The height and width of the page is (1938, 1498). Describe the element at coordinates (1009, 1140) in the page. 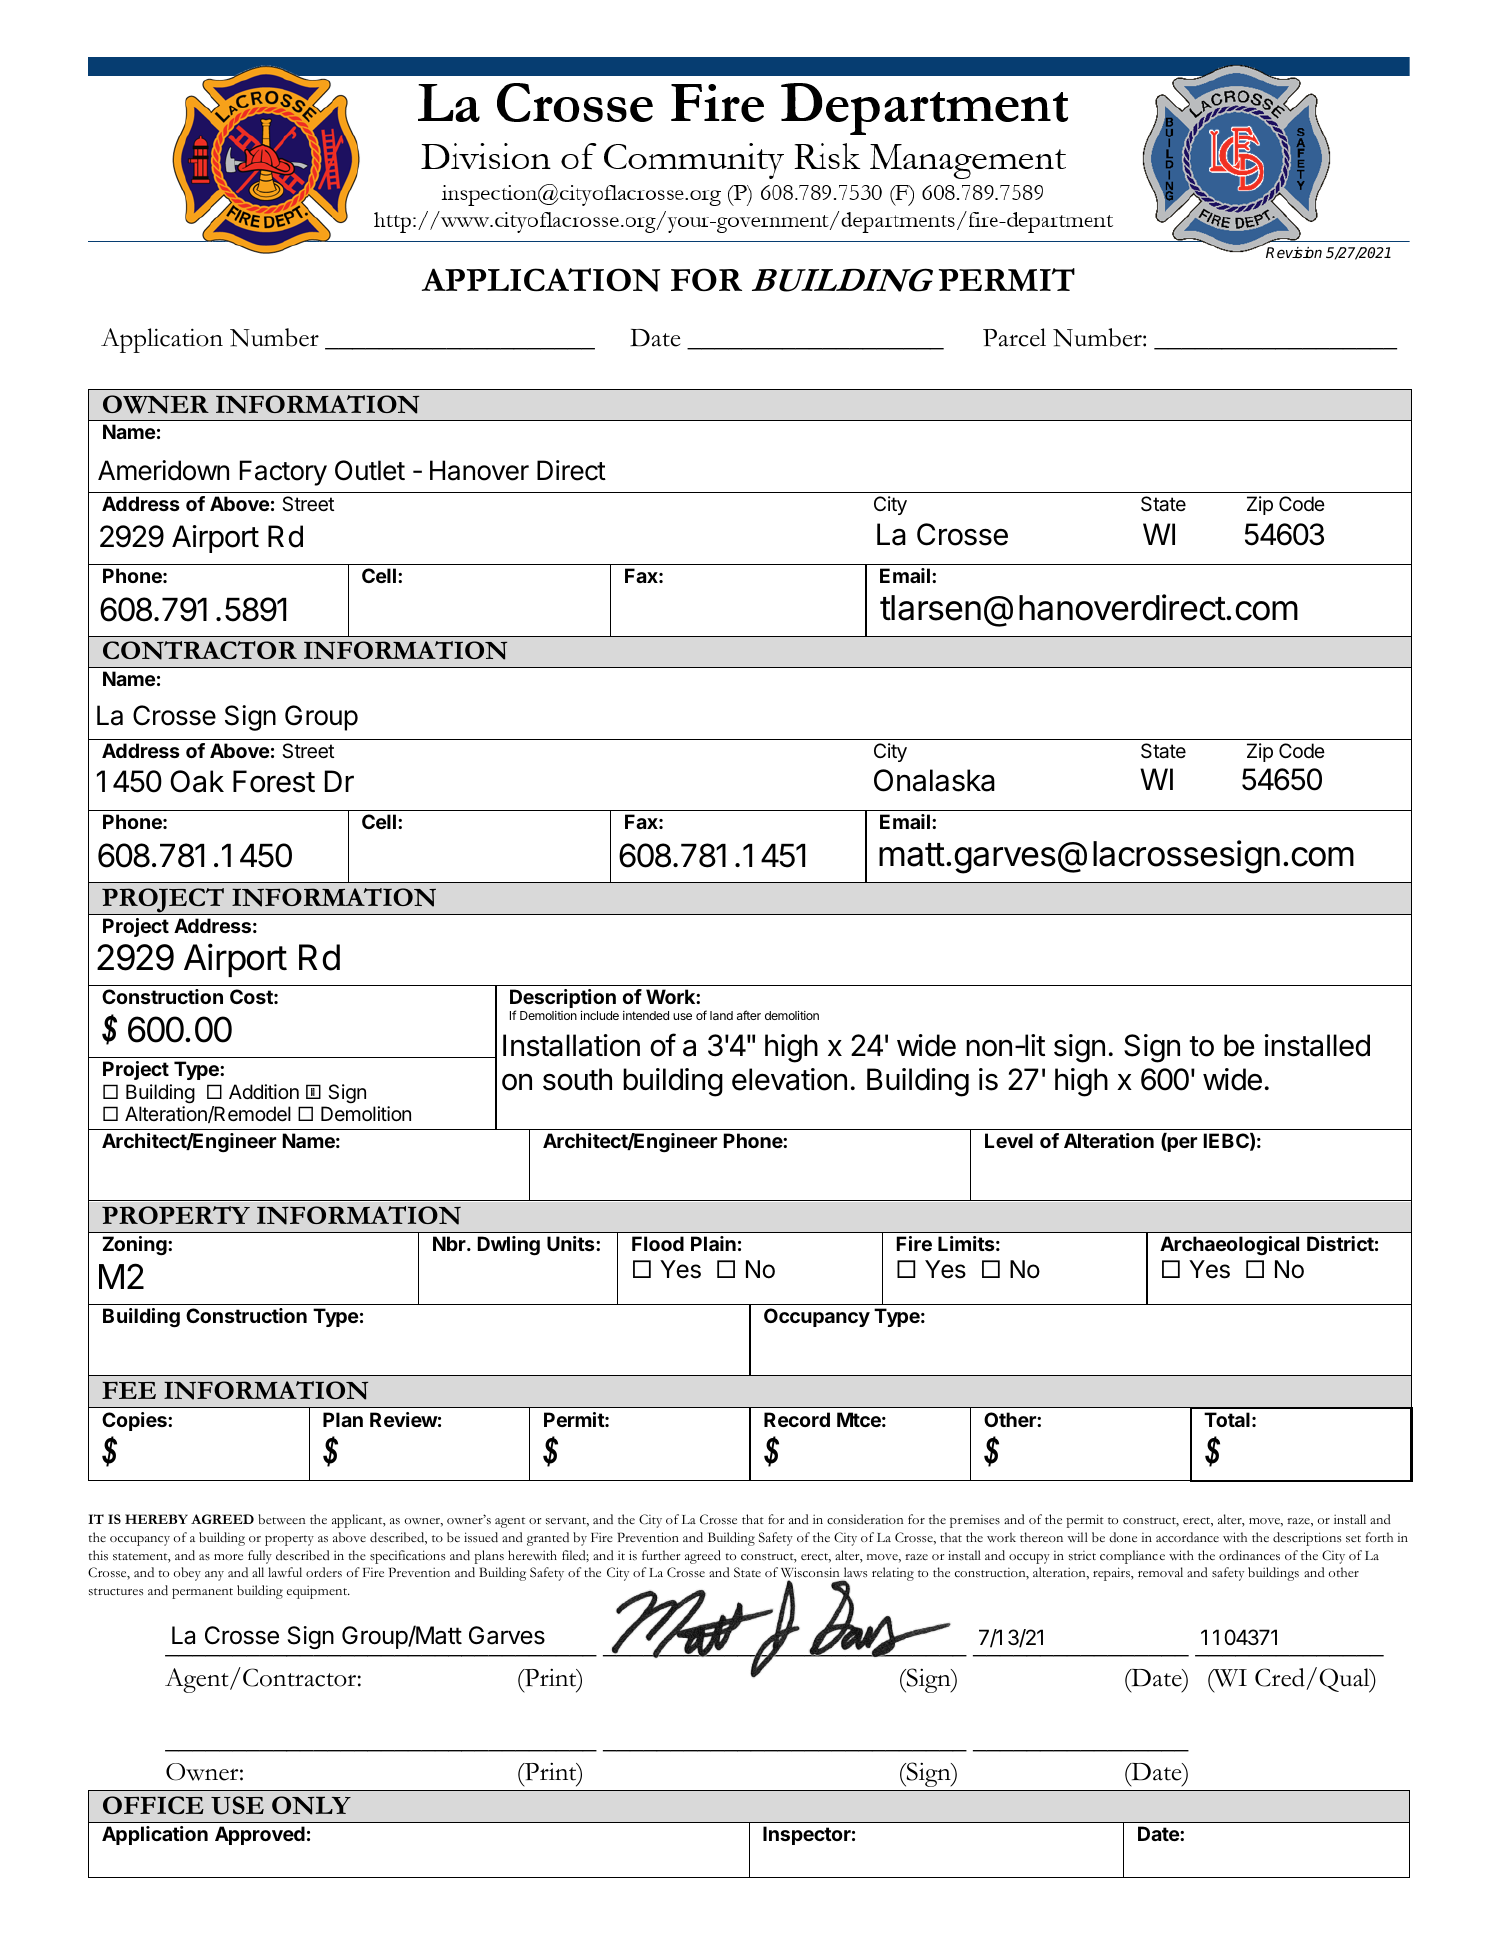

I see `Level` at that location.
